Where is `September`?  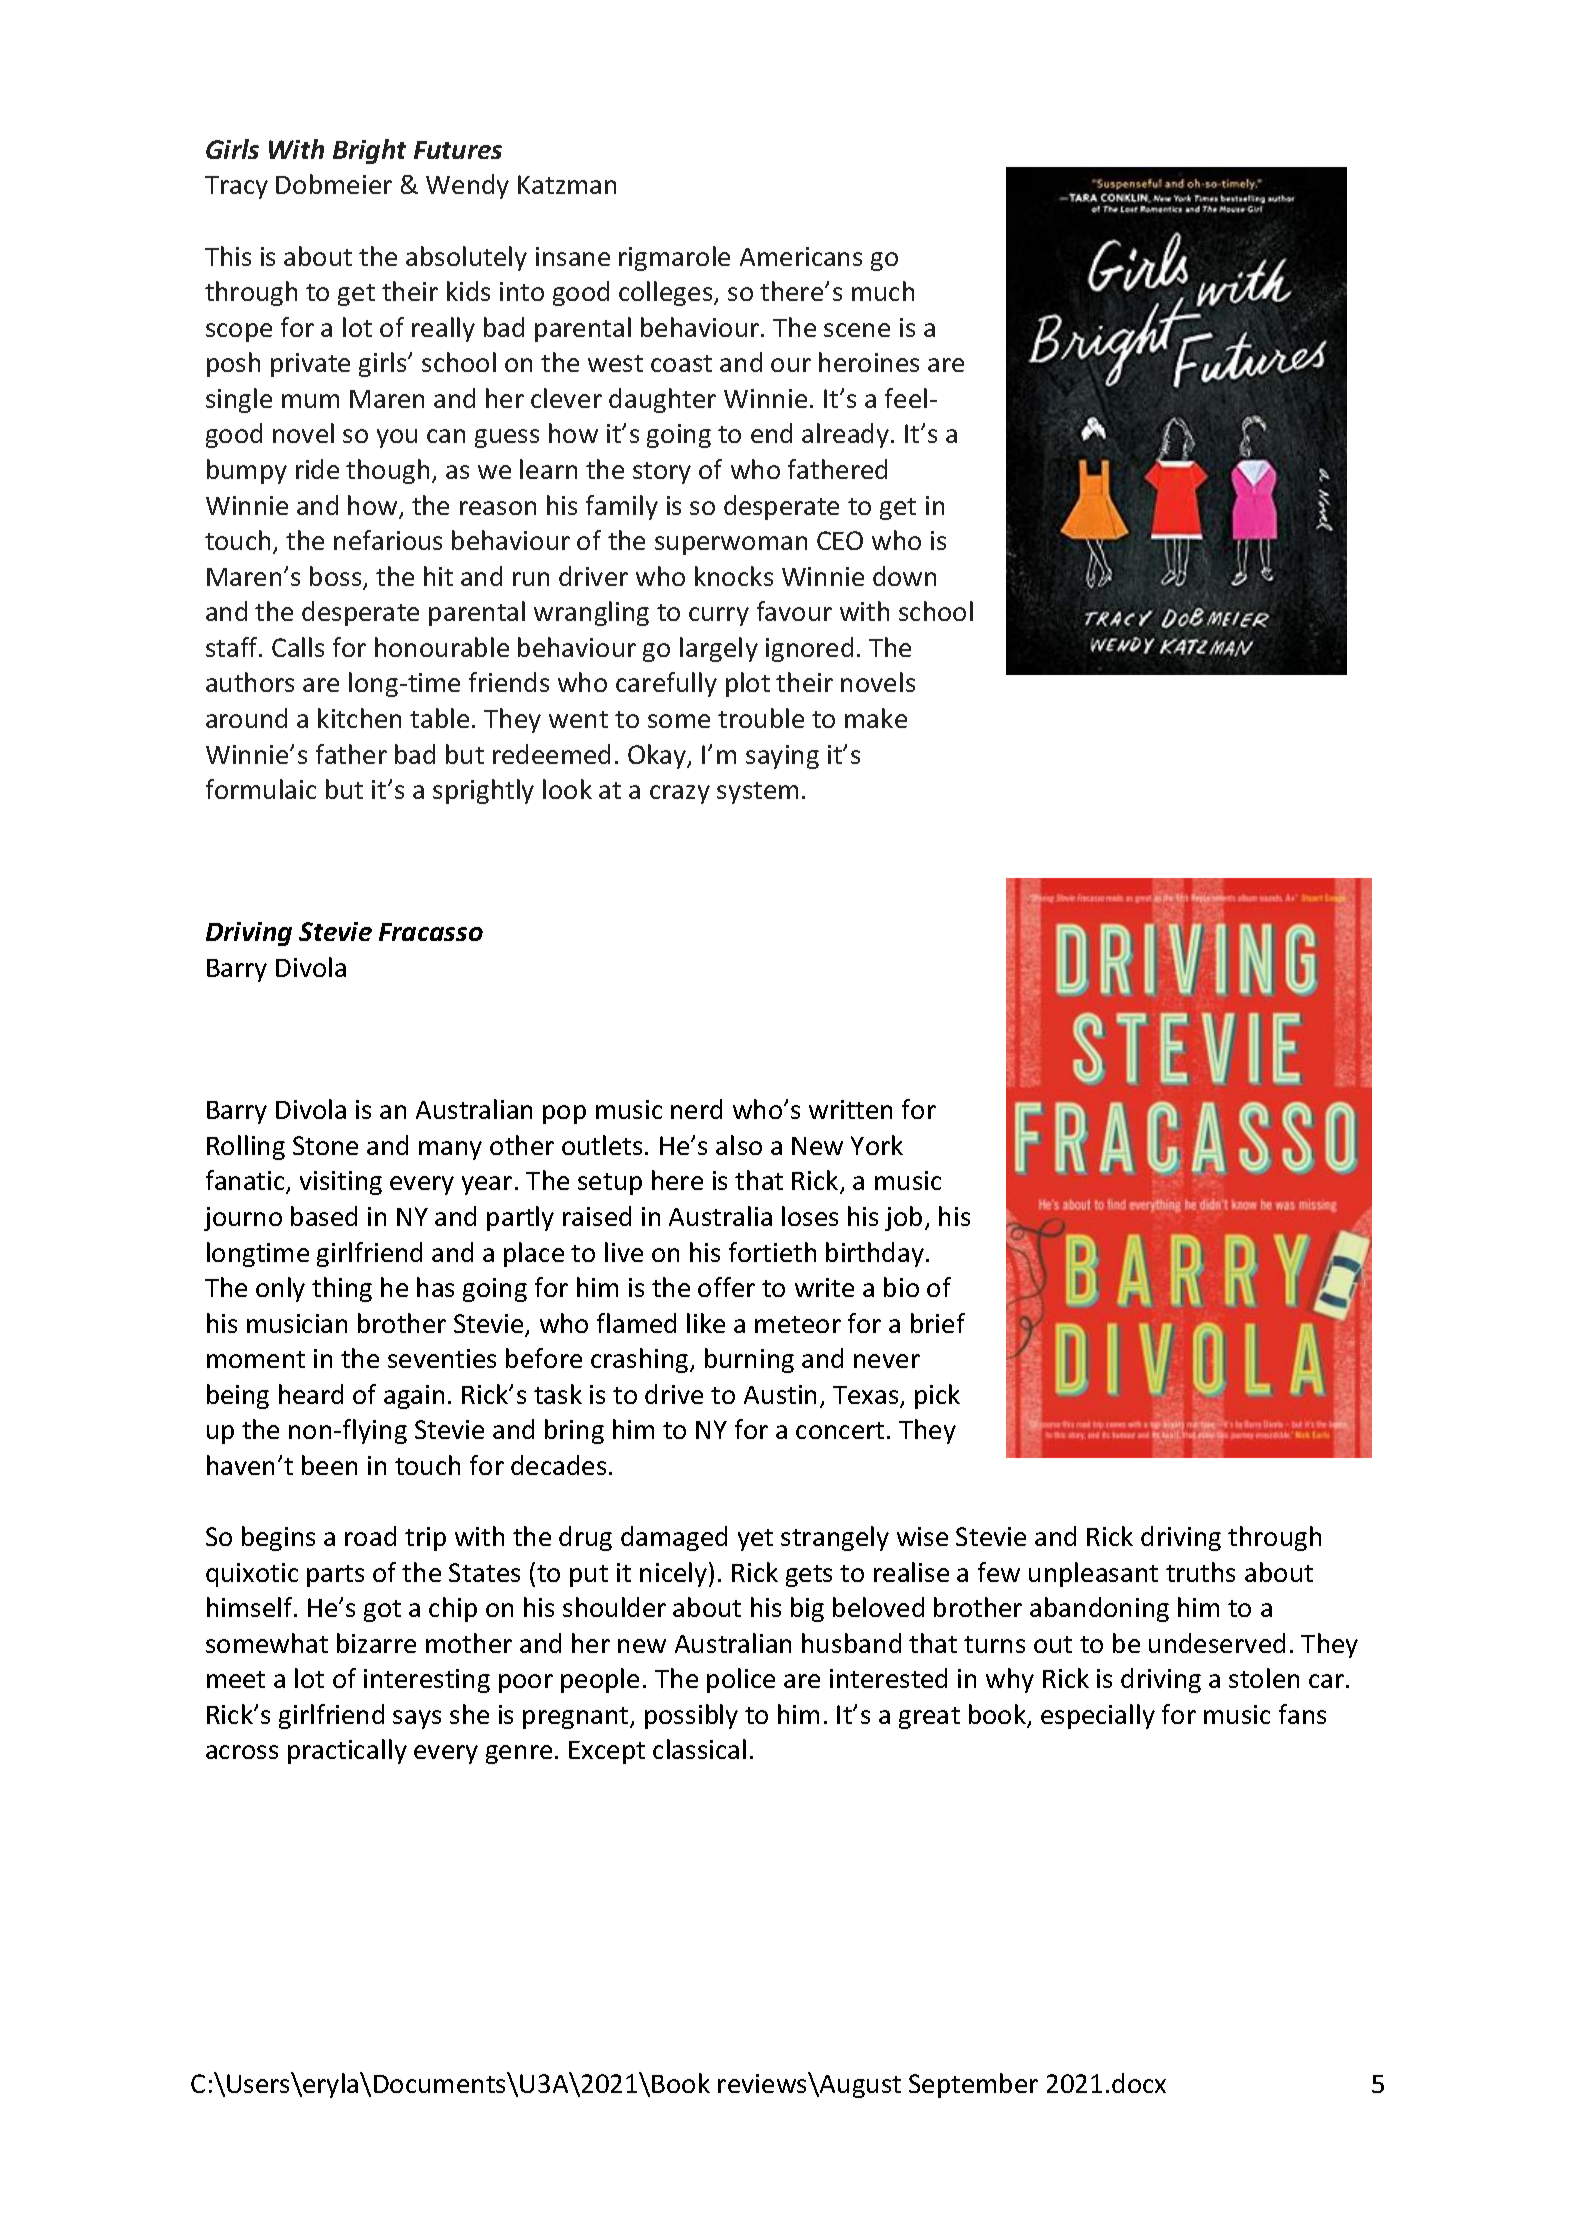
September is located at coordinates (973, 2085).
